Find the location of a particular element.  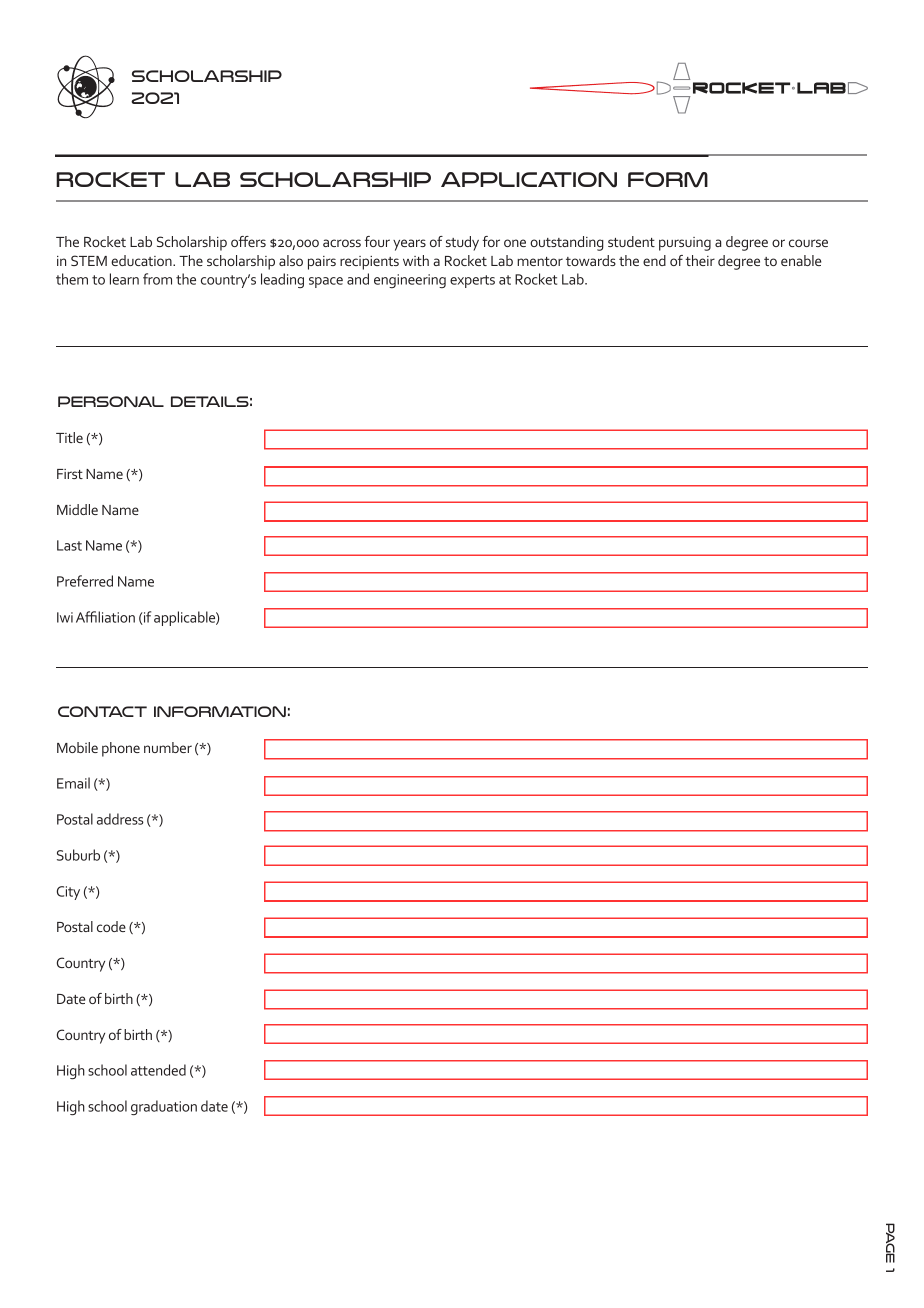

phone is located at coordinates (121, 749).
